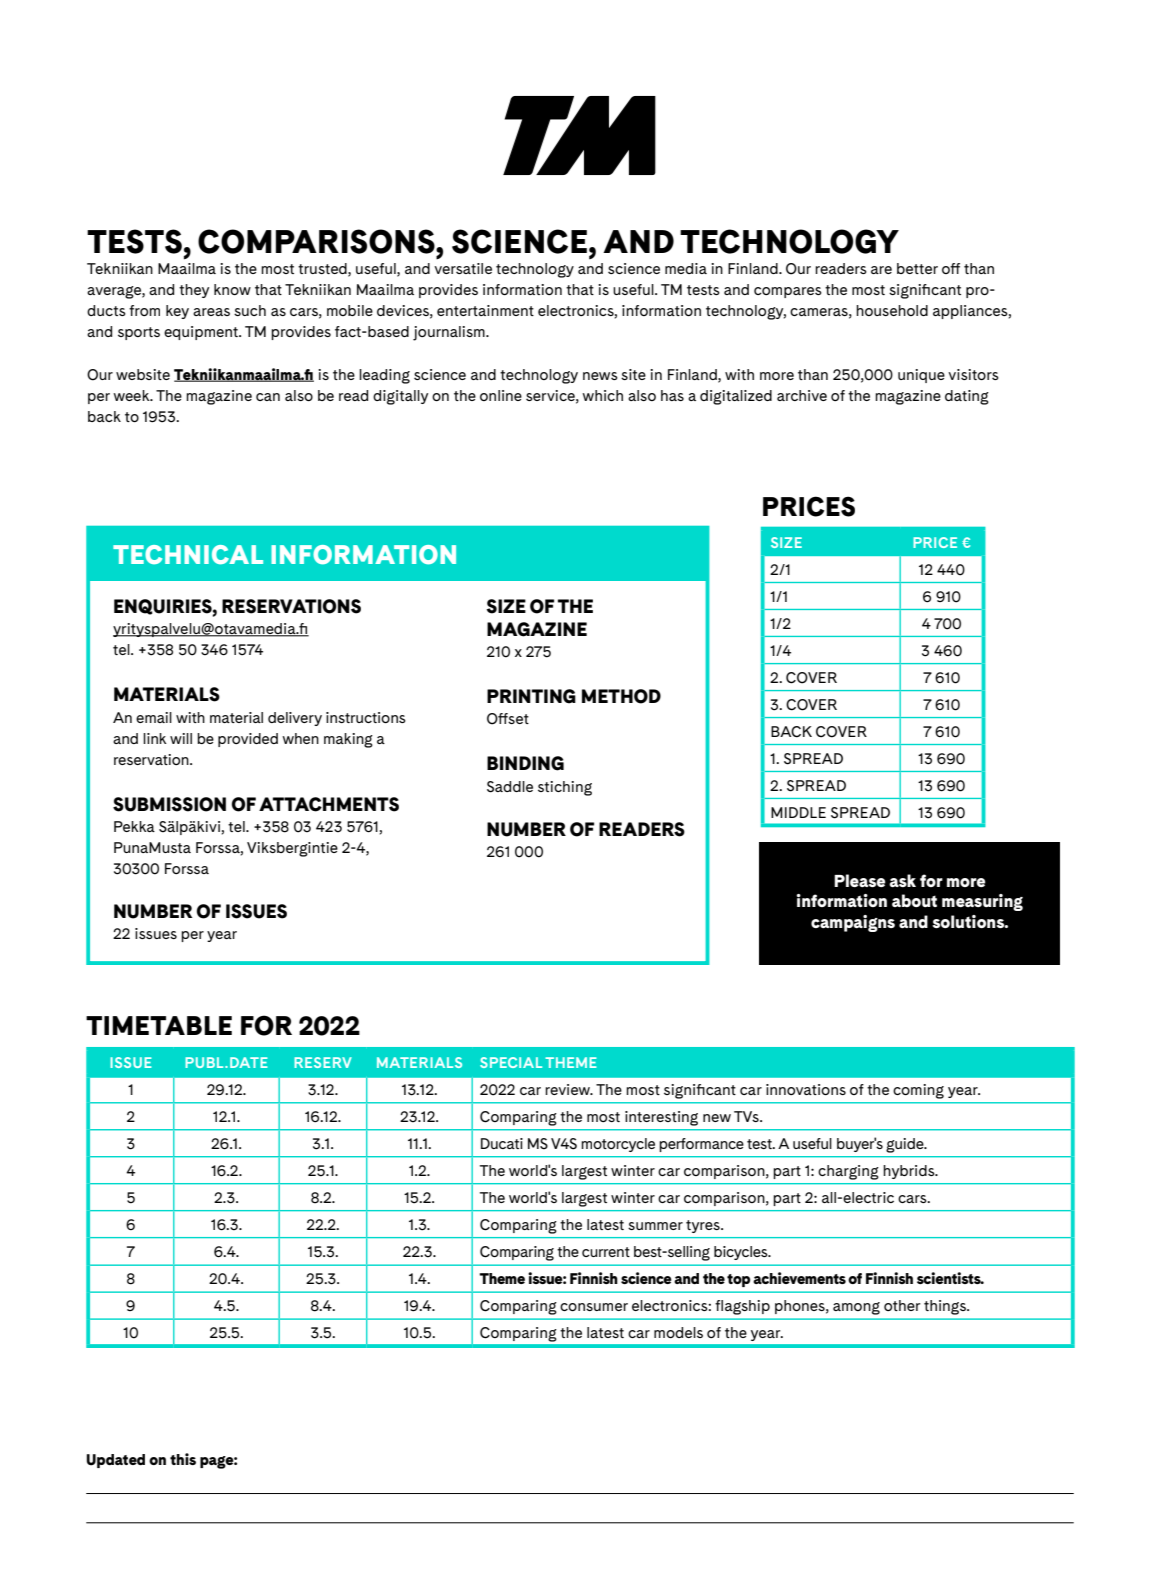  I want to click on entertainment, so click(485, 310).
